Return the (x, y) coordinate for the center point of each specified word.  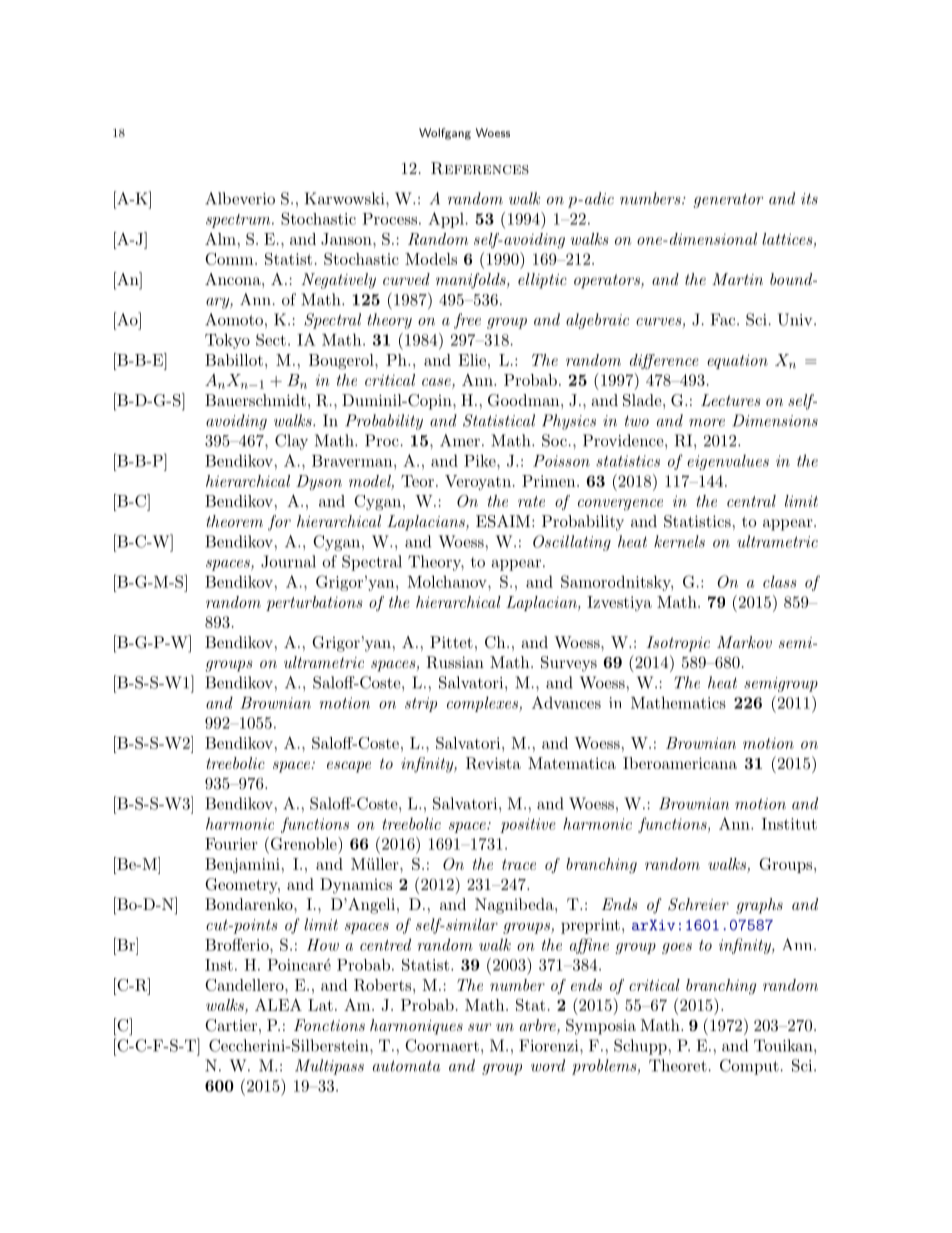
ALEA (278, 1005)
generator (728, 200)
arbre (539, 1026)
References (480, 168)
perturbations (314, 603)
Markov (744, 642)
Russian (455, 662)
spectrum (239, 221)
